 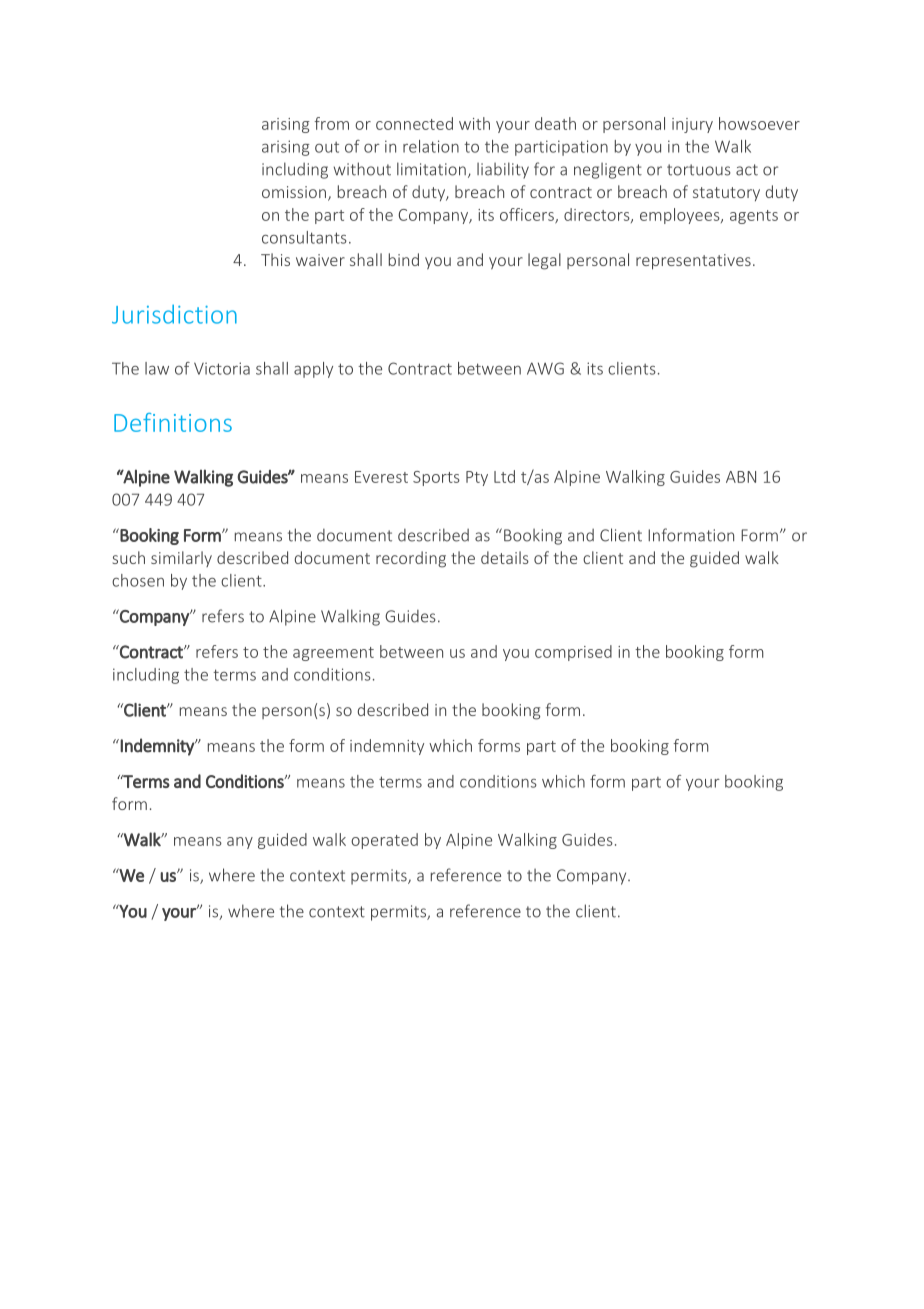 I want to click on bind, so click(x=404, y=259).
